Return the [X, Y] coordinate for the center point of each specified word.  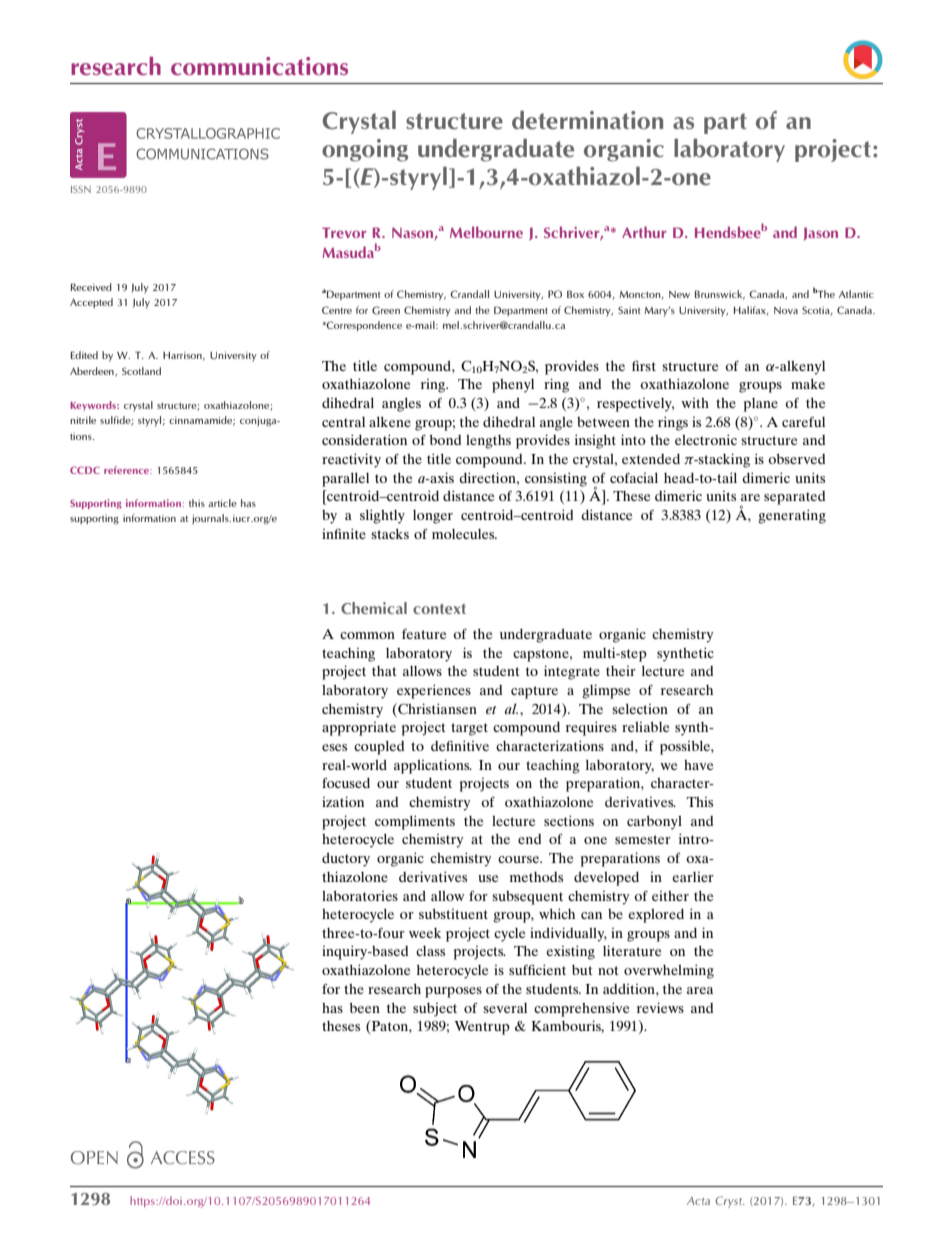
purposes [453, 992]
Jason [820, 233]
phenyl [513, 386]
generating [792, 516]
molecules [464, 534]
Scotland [141, 371]
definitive [460, 745]
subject [435, 1010]
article [222, 503]
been [364, 1008]
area [700, 990]
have [698, 765]
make [808, 384]
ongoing [365, 150]
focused [346, 783]
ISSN [81, 189]
